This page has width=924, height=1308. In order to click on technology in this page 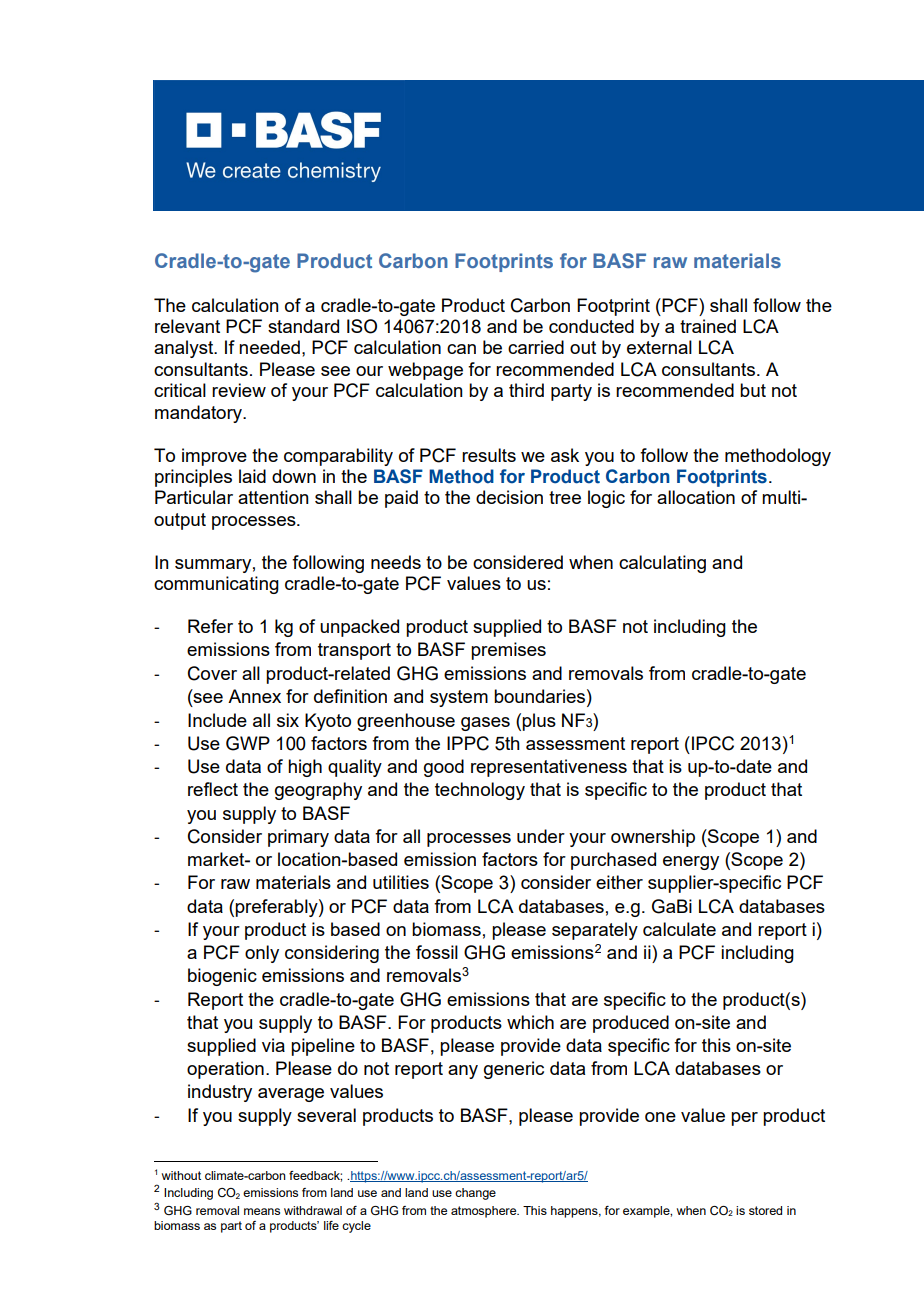, I will do `click(480, 791)`.
